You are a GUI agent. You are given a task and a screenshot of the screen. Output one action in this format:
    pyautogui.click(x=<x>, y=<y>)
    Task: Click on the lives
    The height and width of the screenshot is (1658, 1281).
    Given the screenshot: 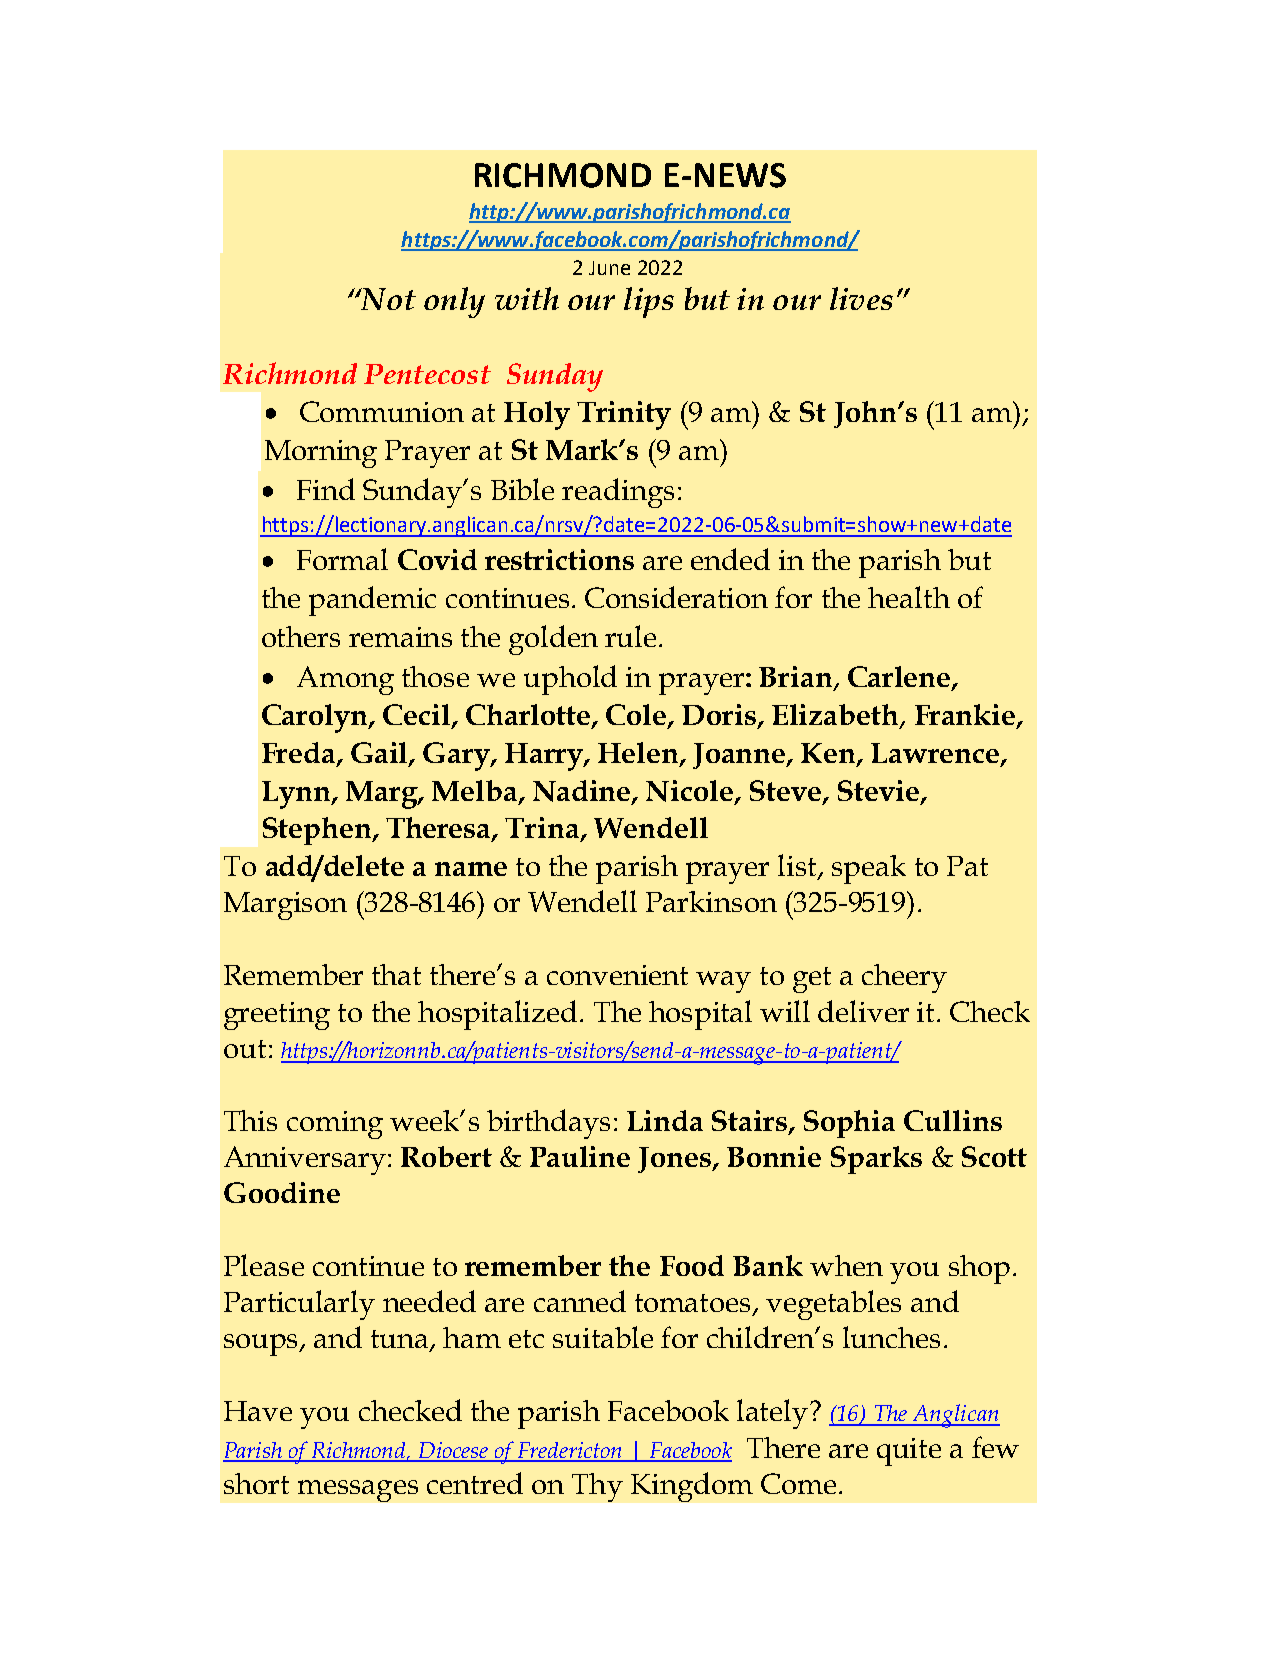 What is the action you would take?
    pyautogui.click(x=861, y=298)
